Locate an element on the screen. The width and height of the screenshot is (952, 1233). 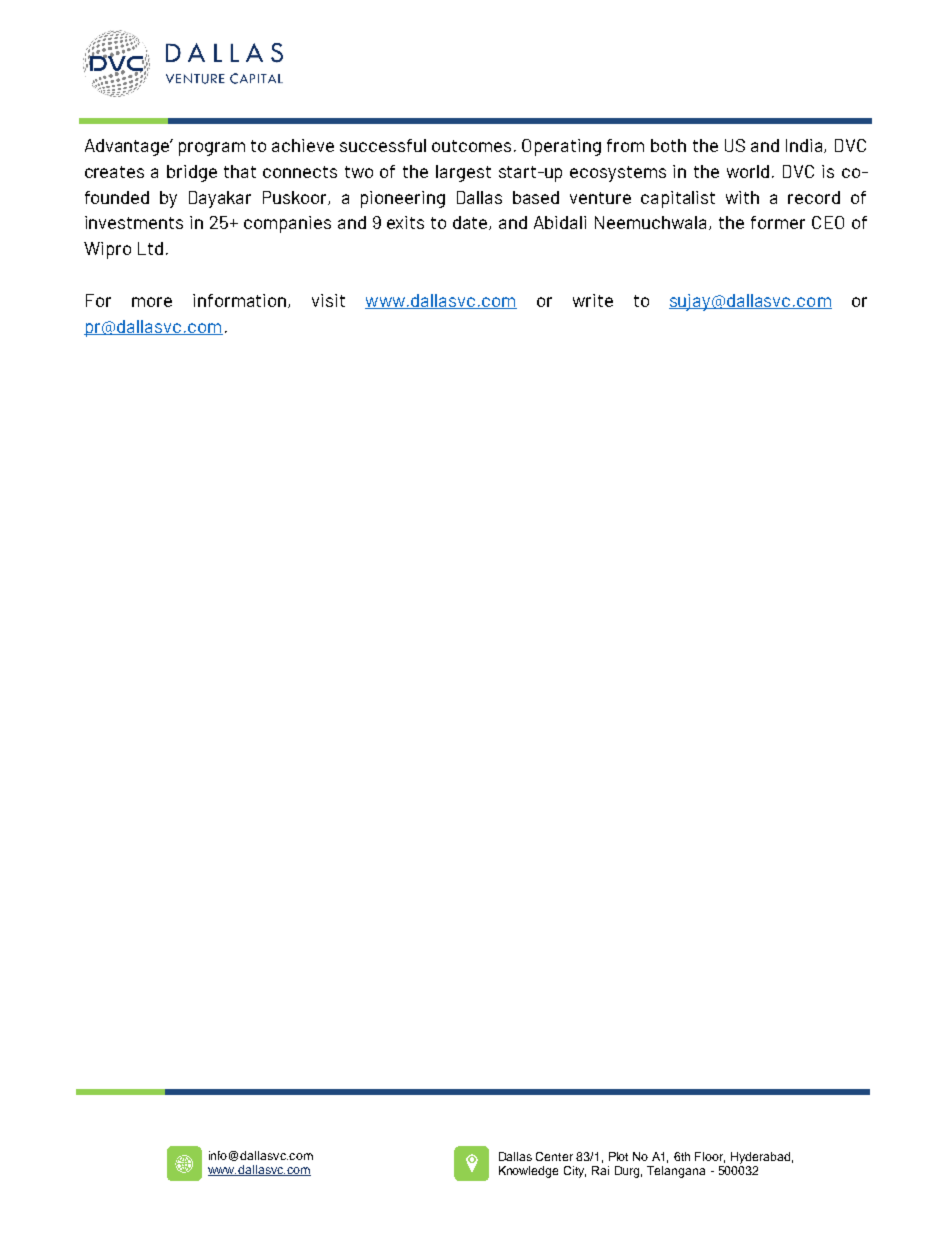
Knowledge is located at coordinates (528, 1172).
